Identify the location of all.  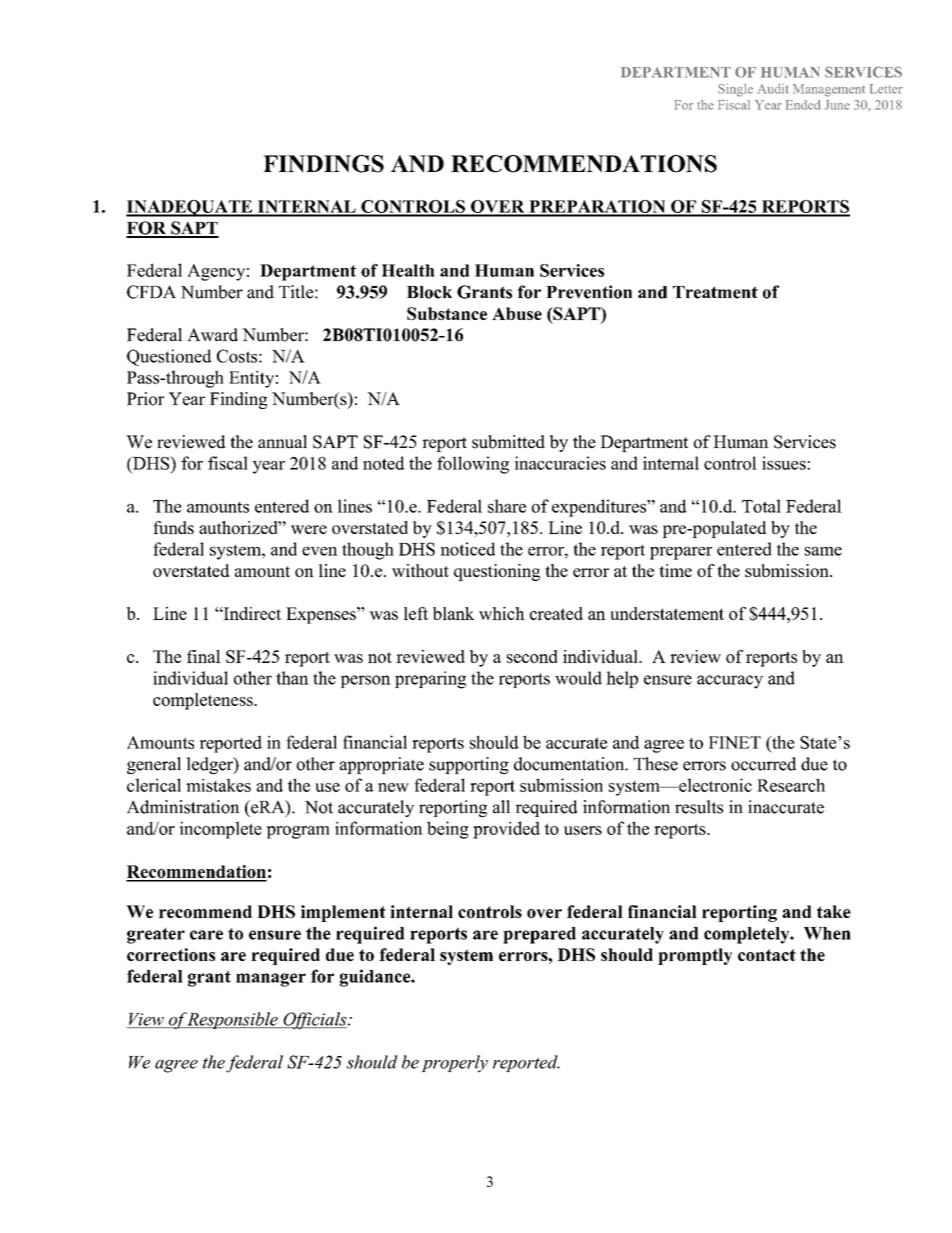
(501, 807).
